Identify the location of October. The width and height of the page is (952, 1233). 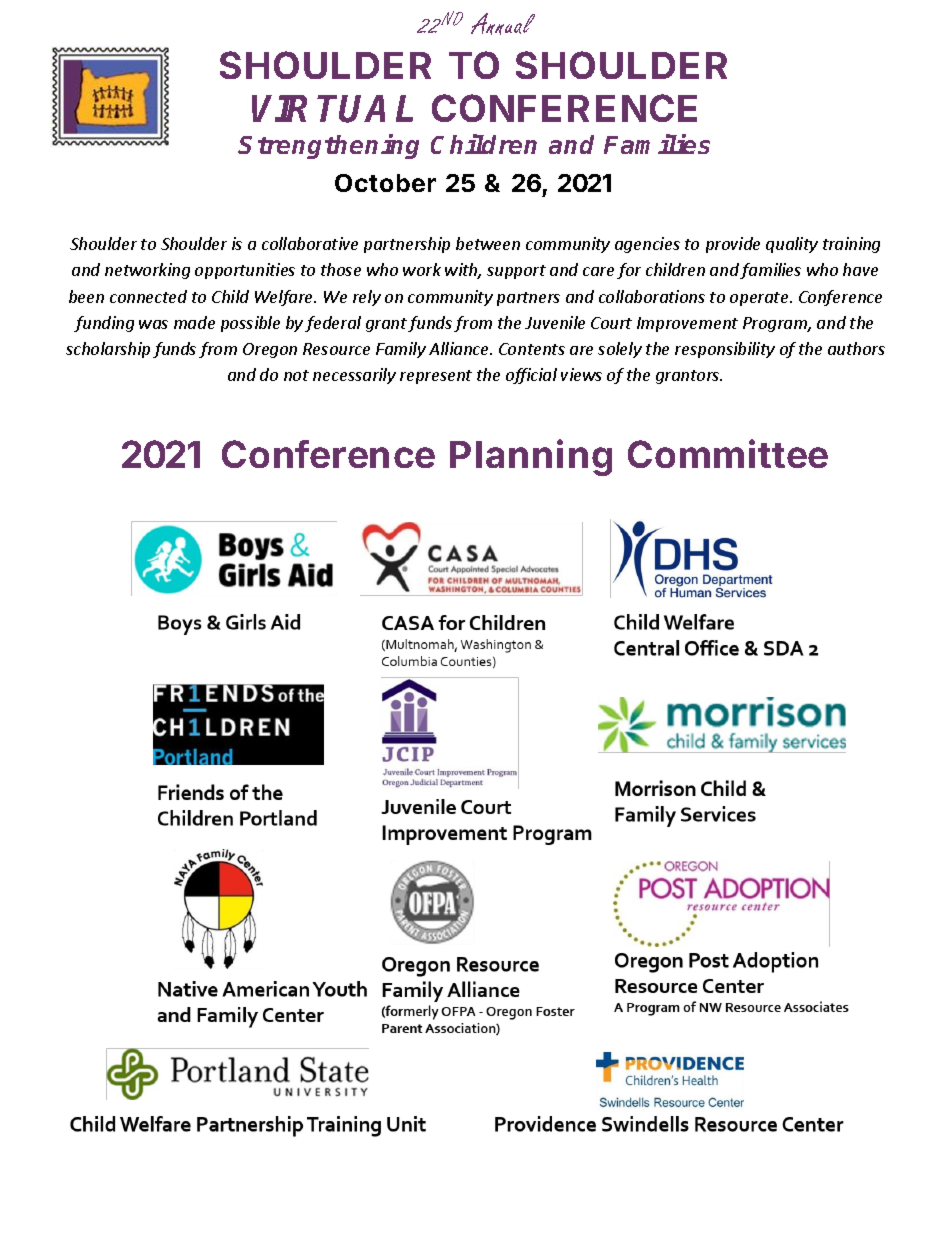
(385, 183).
